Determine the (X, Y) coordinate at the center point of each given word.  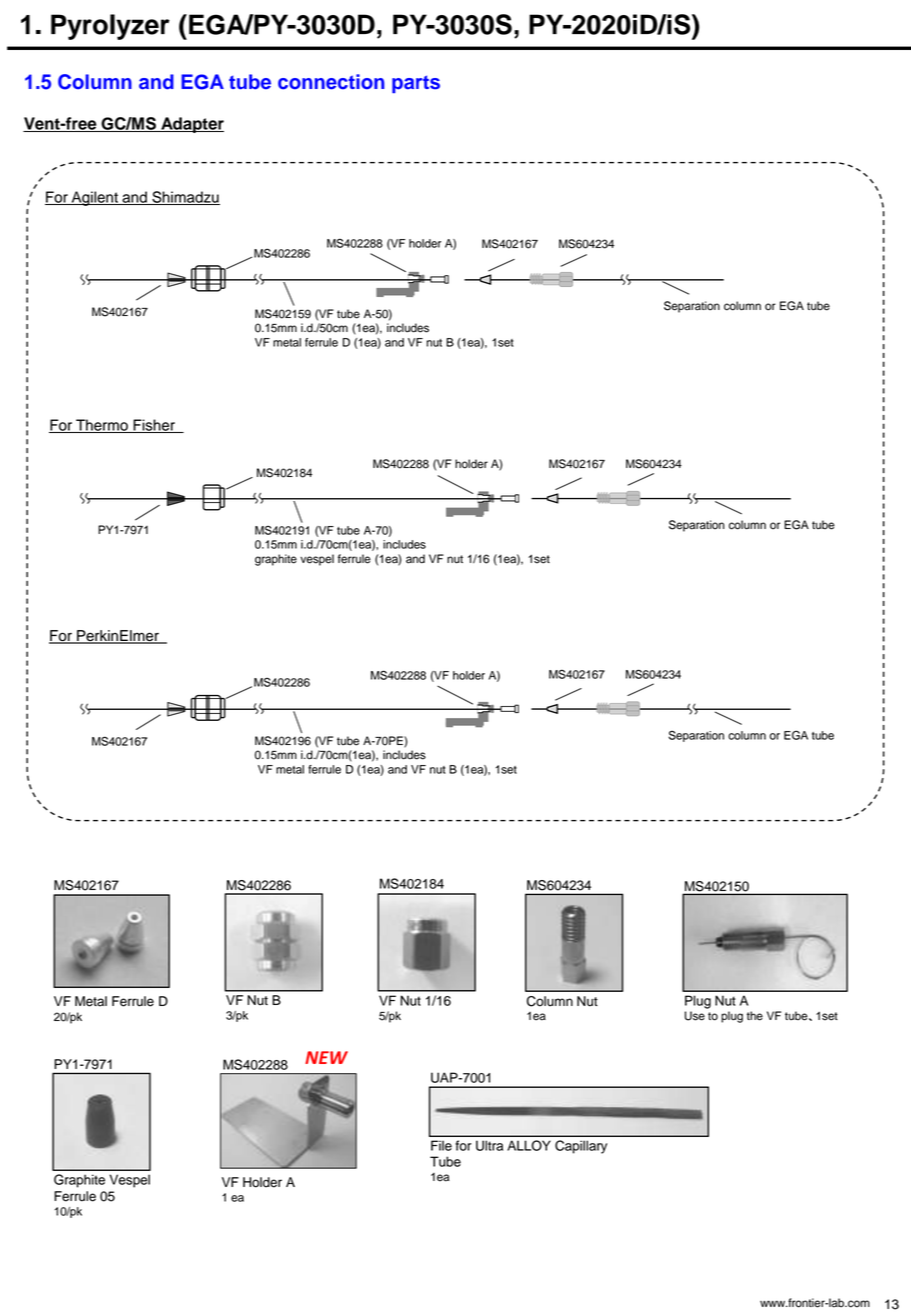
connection (331, 82)
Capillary (581, 1147)
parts (416, 84)
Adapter (191, 125)
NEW (326, 1057)
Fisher (154, 426)
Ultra (489, 1145)
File (441, 1145)
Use (695, 1016)
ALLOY (529, 1145)
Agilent (94, 198)
